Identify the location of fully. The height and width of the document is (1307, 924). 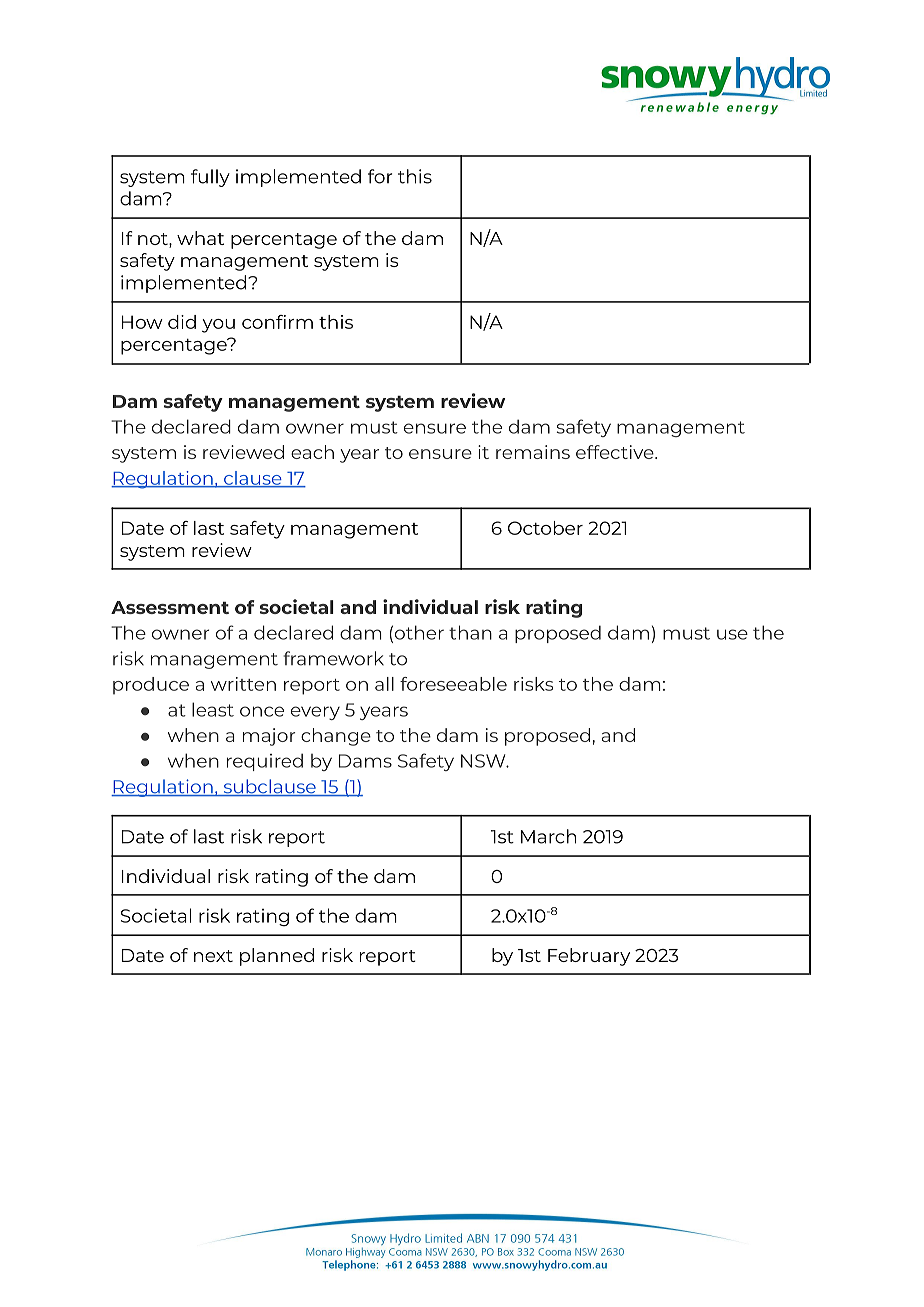
(210, 178).
